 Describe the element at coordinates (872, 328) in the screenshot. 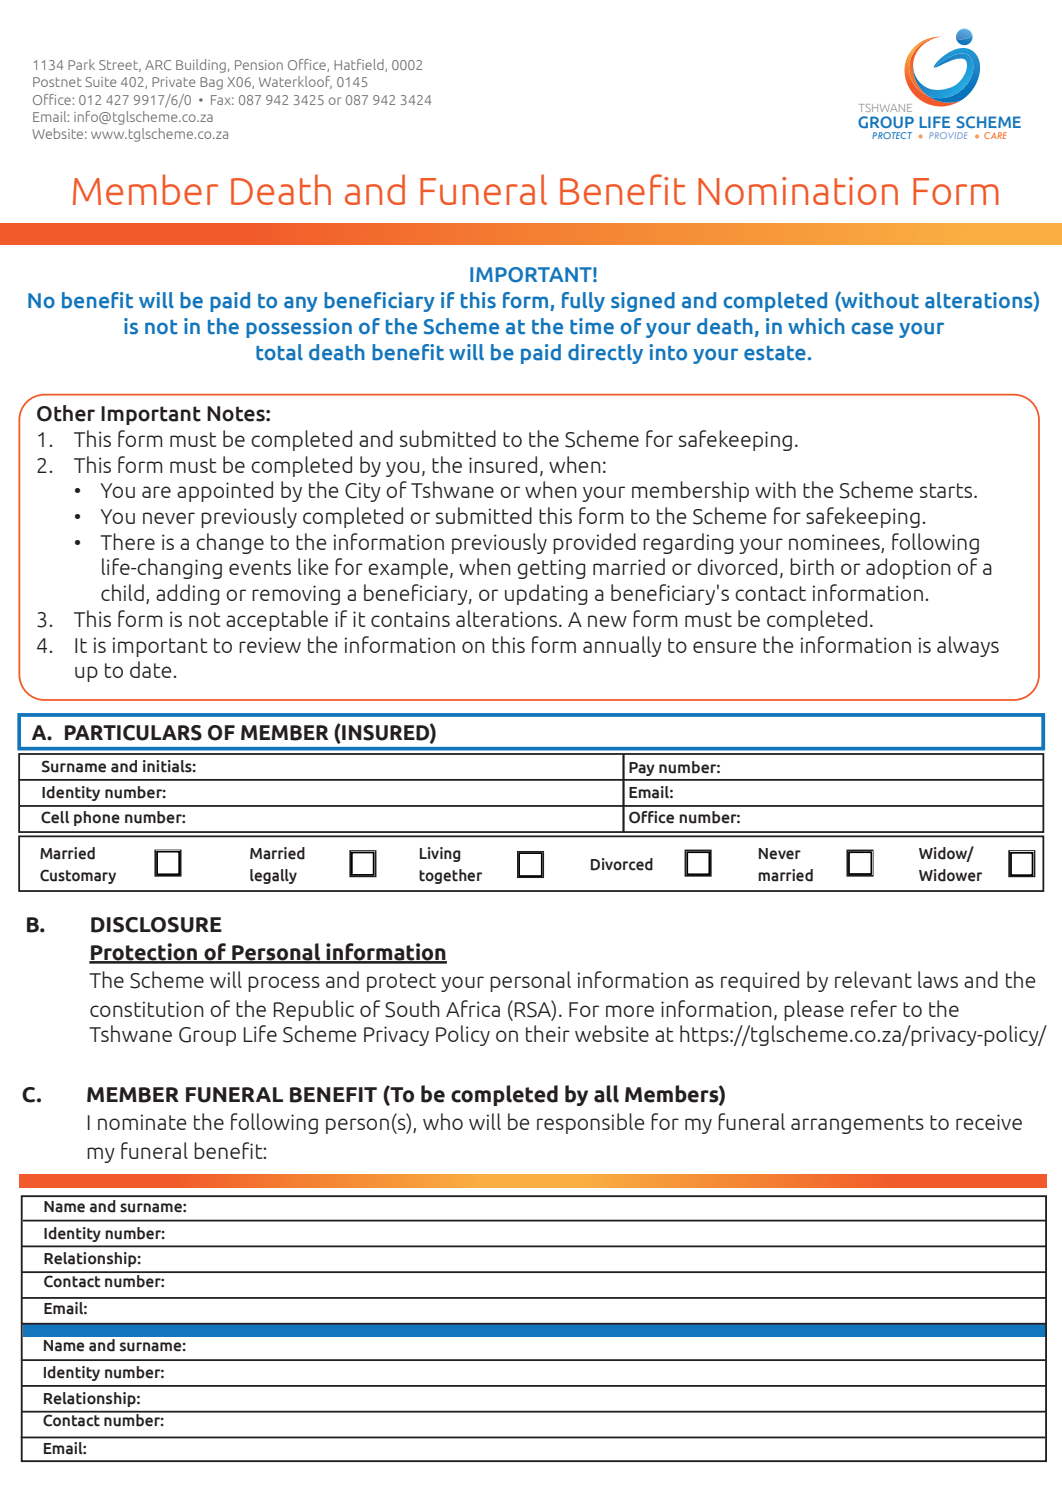

I see `case` at that location.
